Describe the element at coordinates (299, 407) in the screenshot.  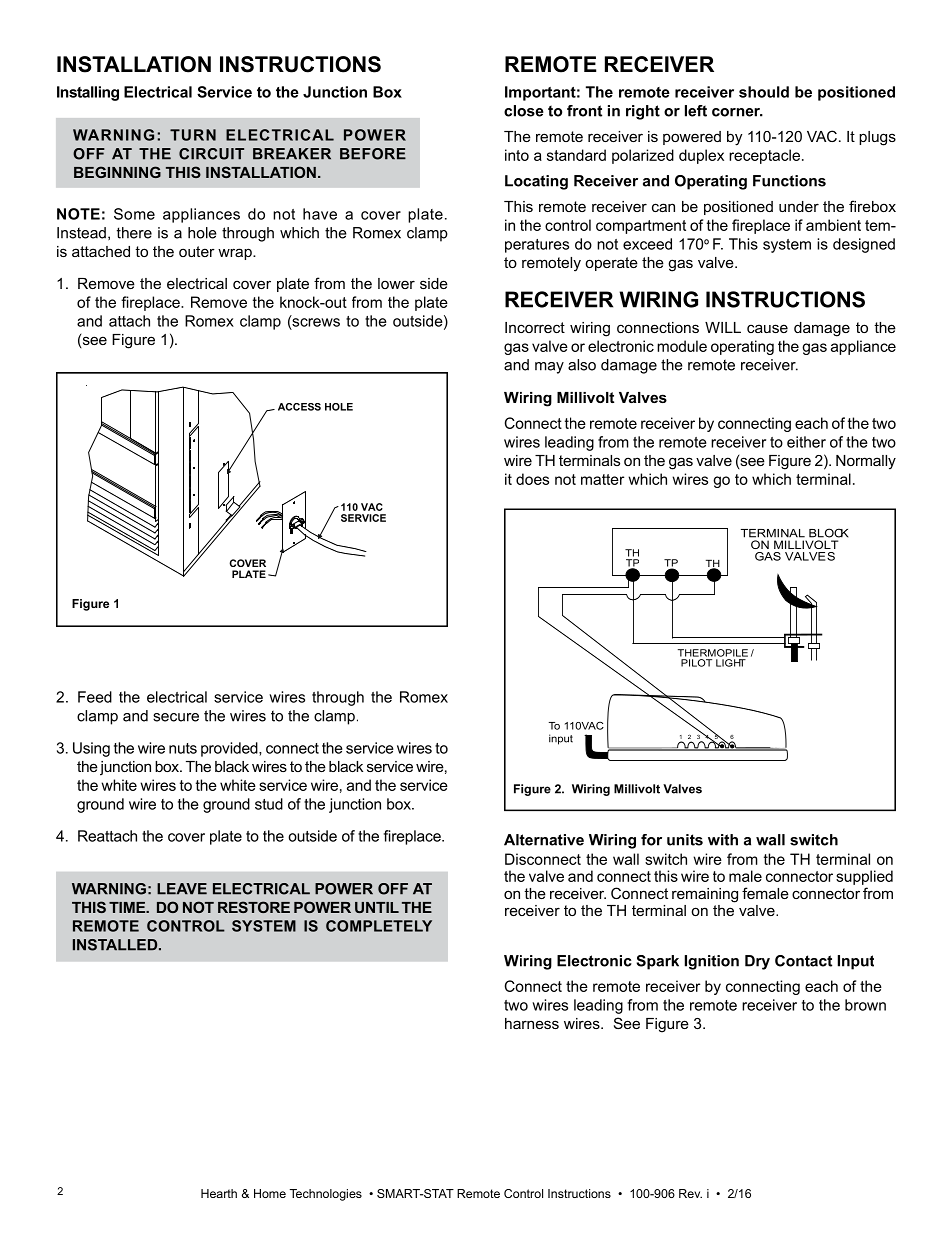
I see `ACCESS` at that location.
